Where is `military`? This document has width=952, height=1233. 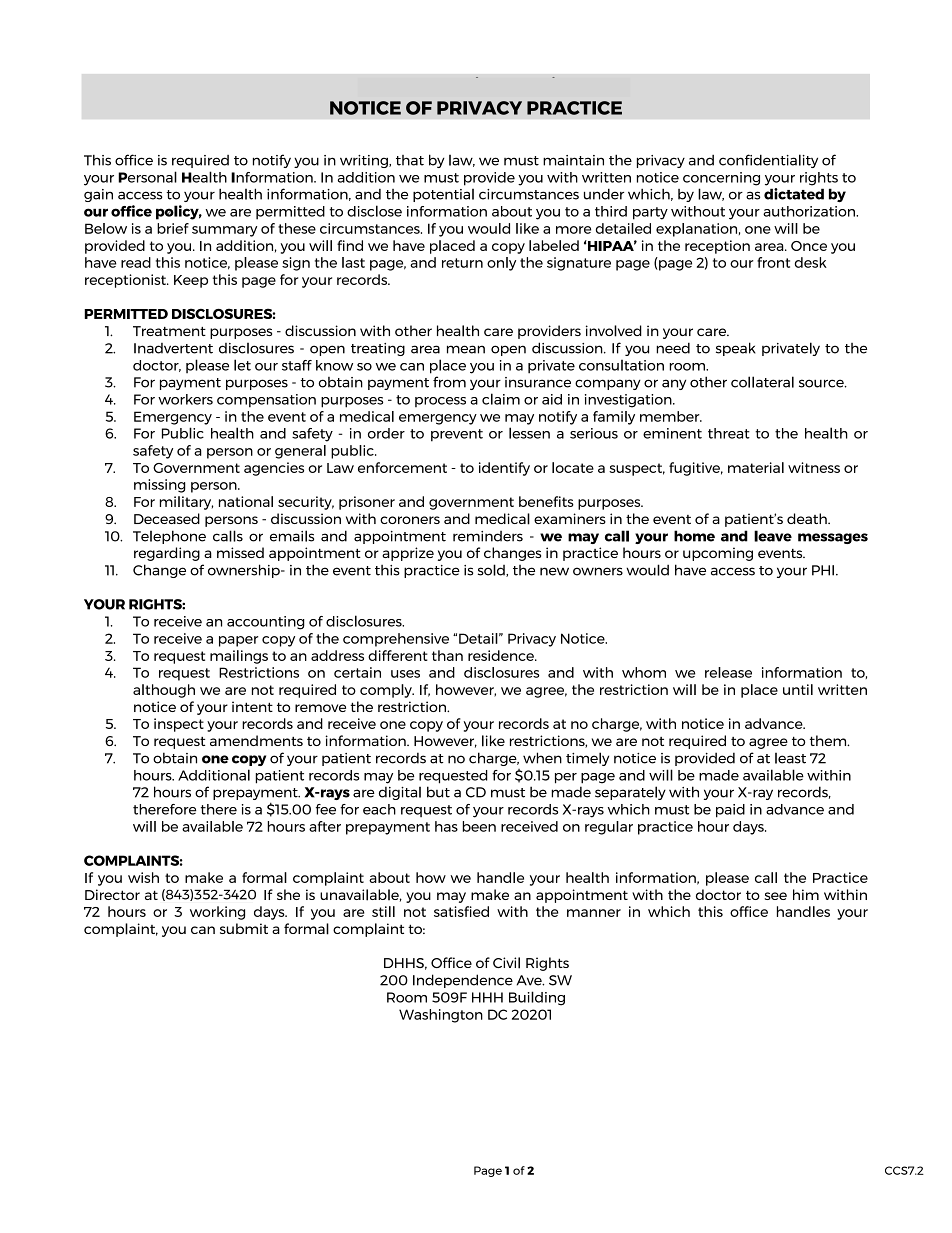 military is located at coordinates (186, 503).
